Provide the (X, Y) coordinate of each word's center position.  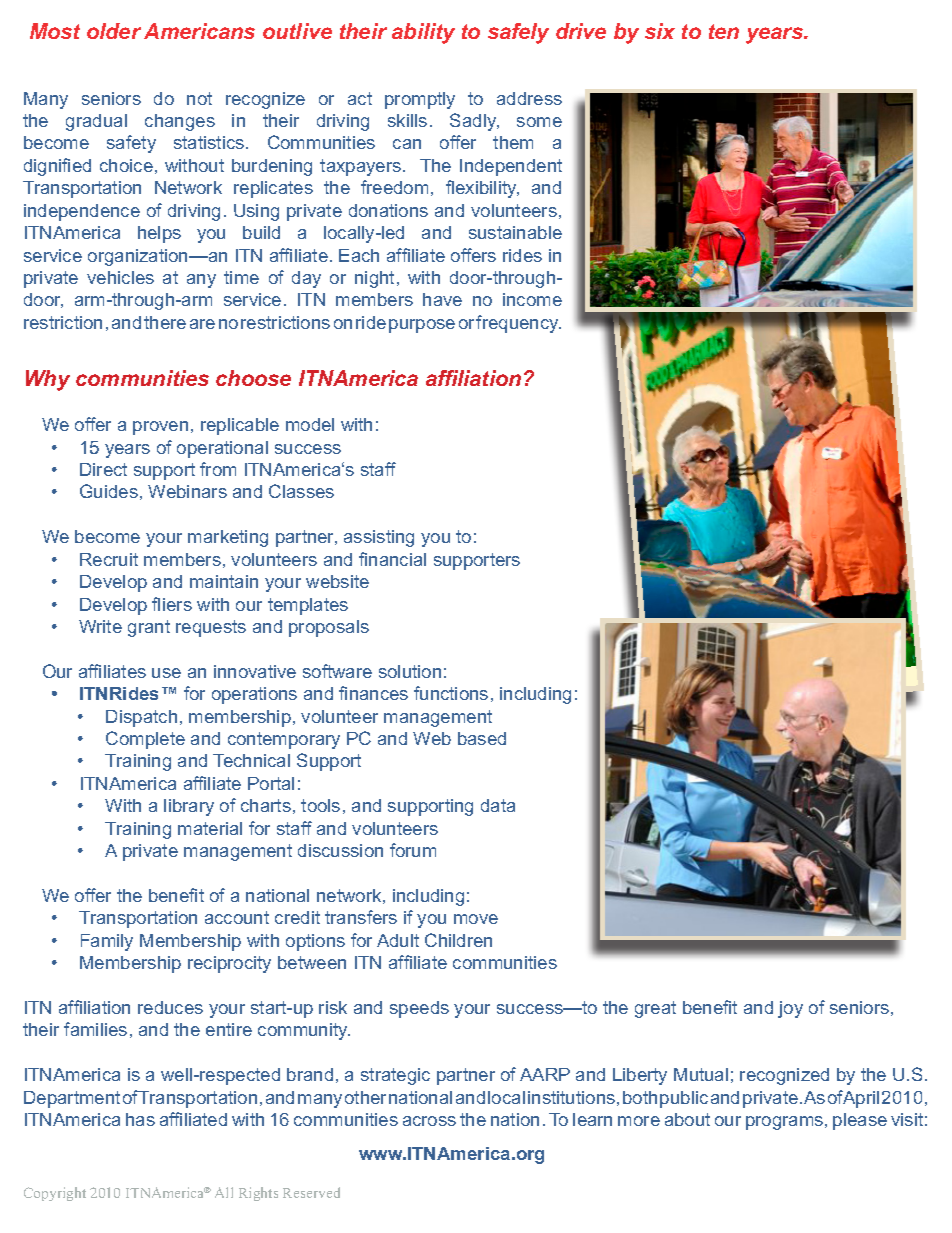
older (114, 31)
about (687, 1119)
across (429, 1121)
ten (724, 31)
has (140, 1119)
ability (423, 33)
